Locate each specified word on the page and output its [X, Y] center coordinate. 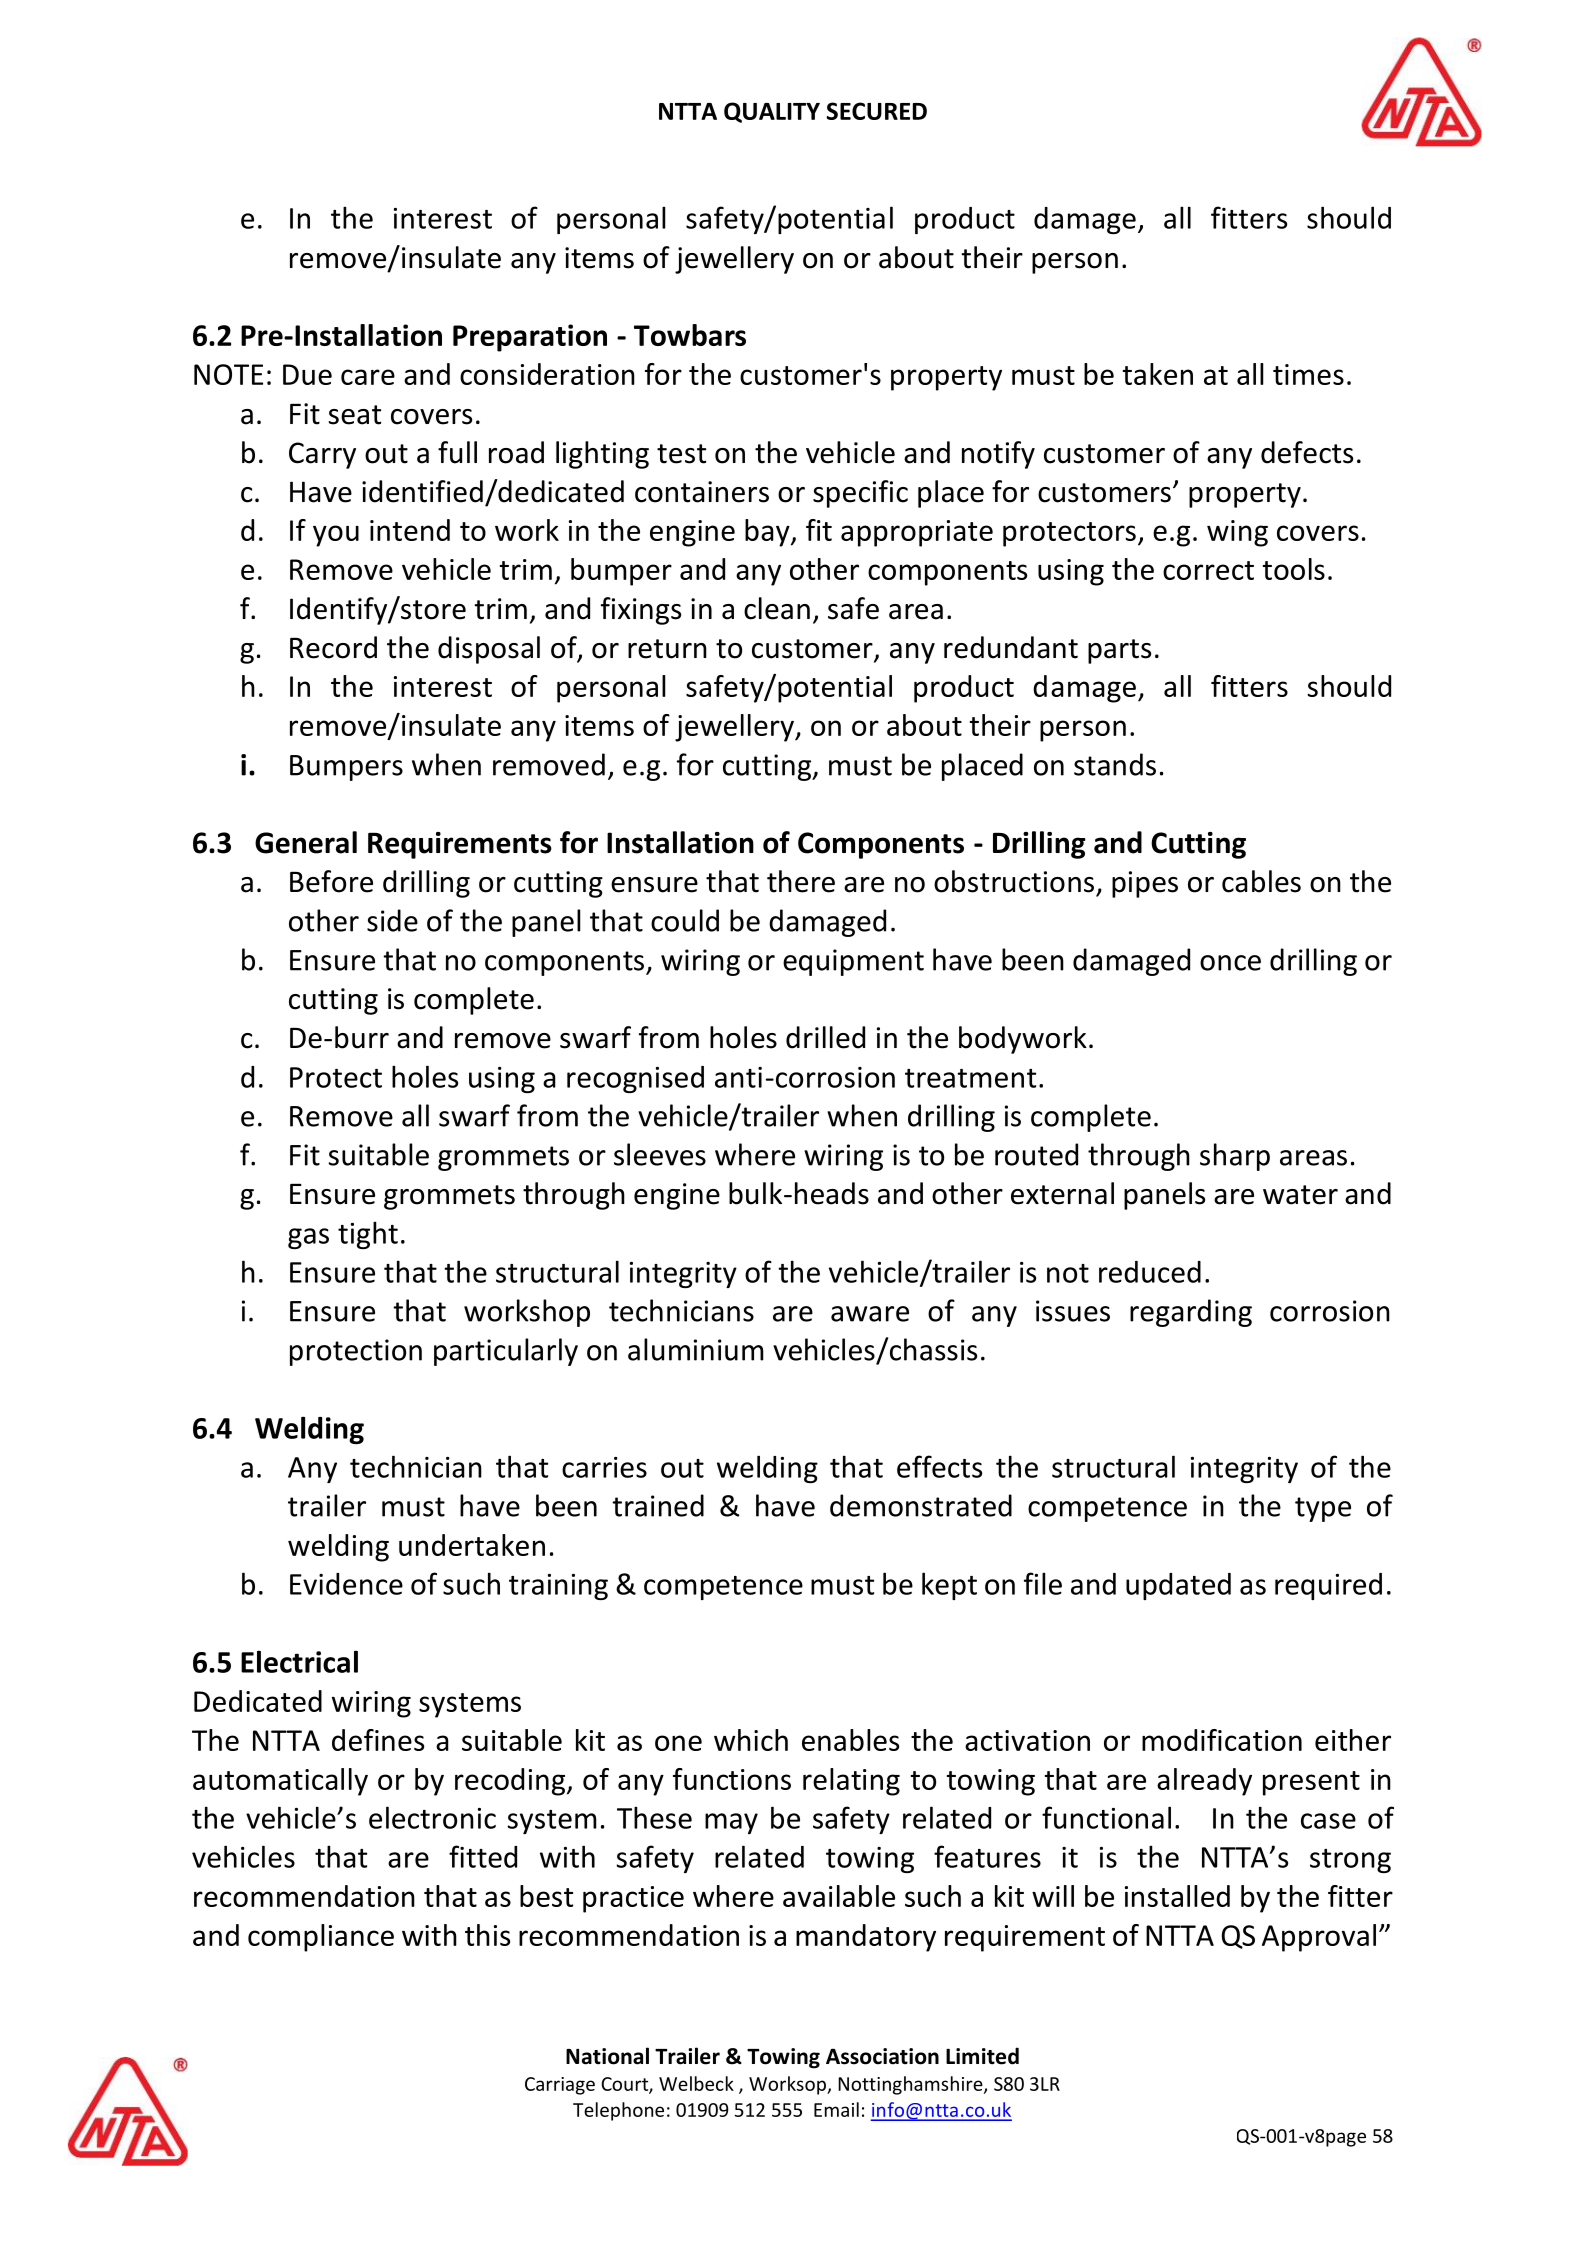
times [1308, 374]
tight [368, 1235]
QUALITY [772, 112]
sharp [1235, 1157]
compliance [321, 1938]
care [368, 377]
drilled [825, 1037]
